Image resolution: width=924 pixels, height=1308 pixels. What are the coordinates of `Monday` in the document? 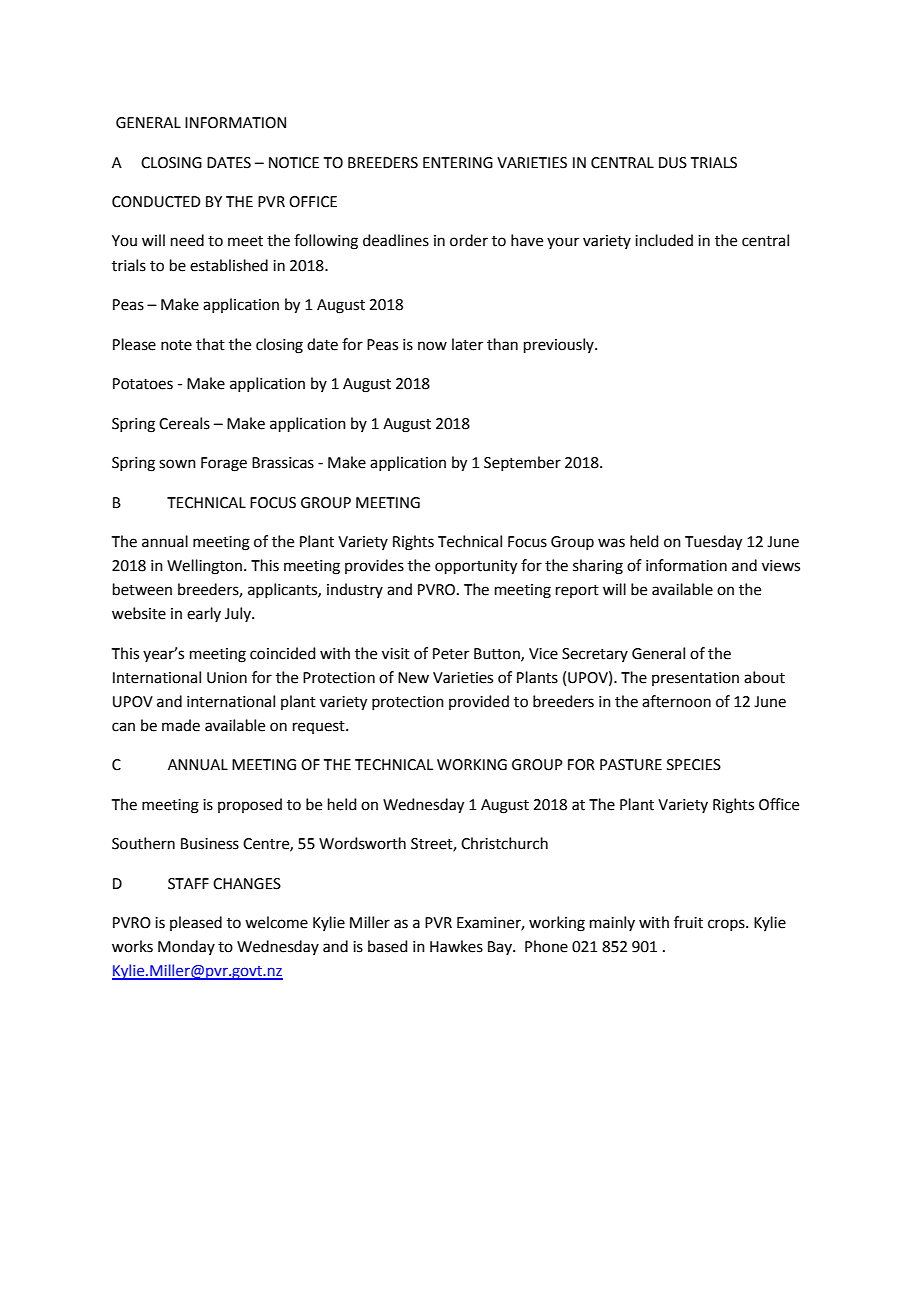 It's located at (186, 947).
